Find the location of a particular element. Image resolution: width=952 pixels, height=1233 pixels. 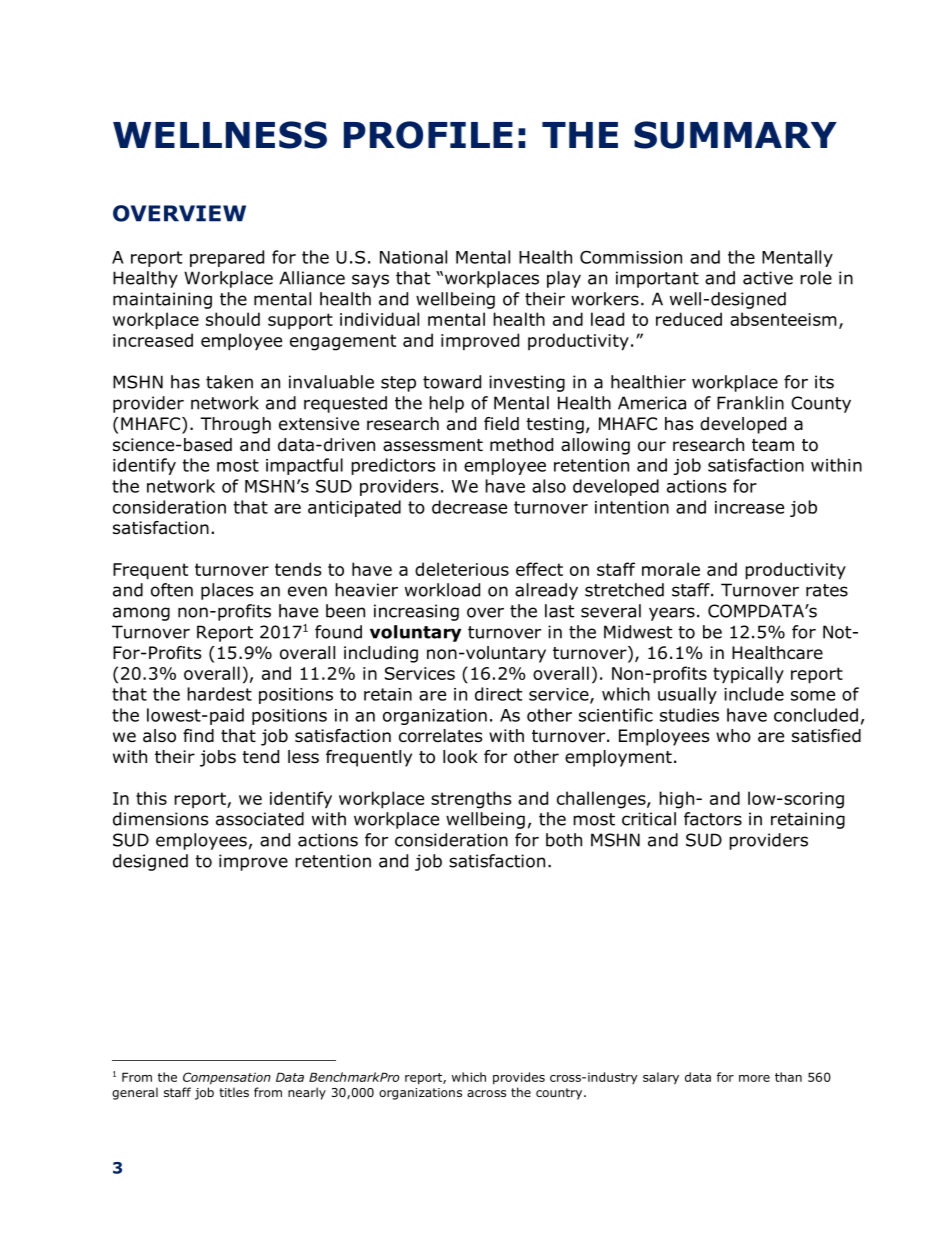

Through is located at coordinates (235, 425).
